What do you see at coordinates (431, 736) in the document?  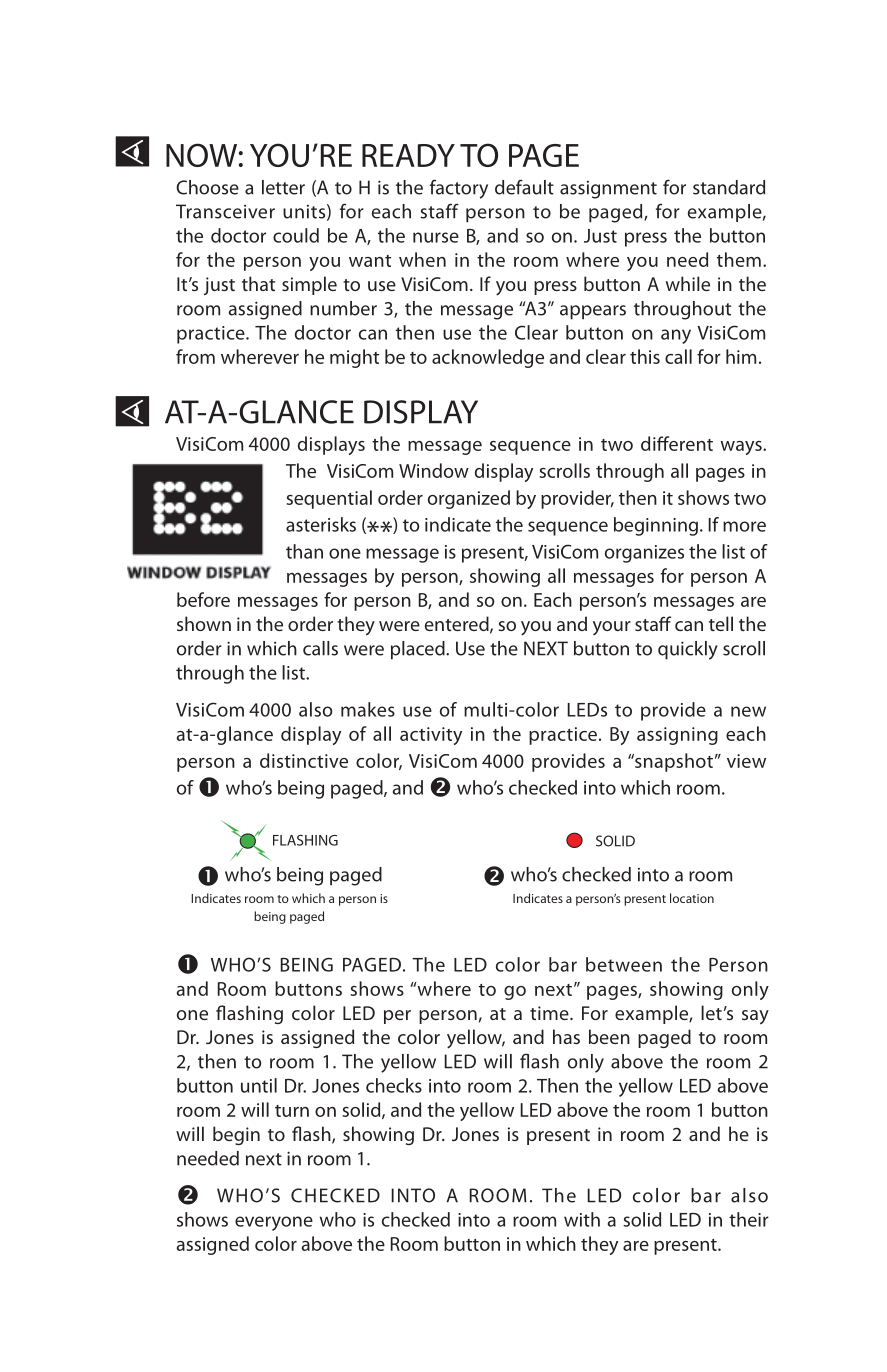 I see `activity` at bounding box center [431, 736].
